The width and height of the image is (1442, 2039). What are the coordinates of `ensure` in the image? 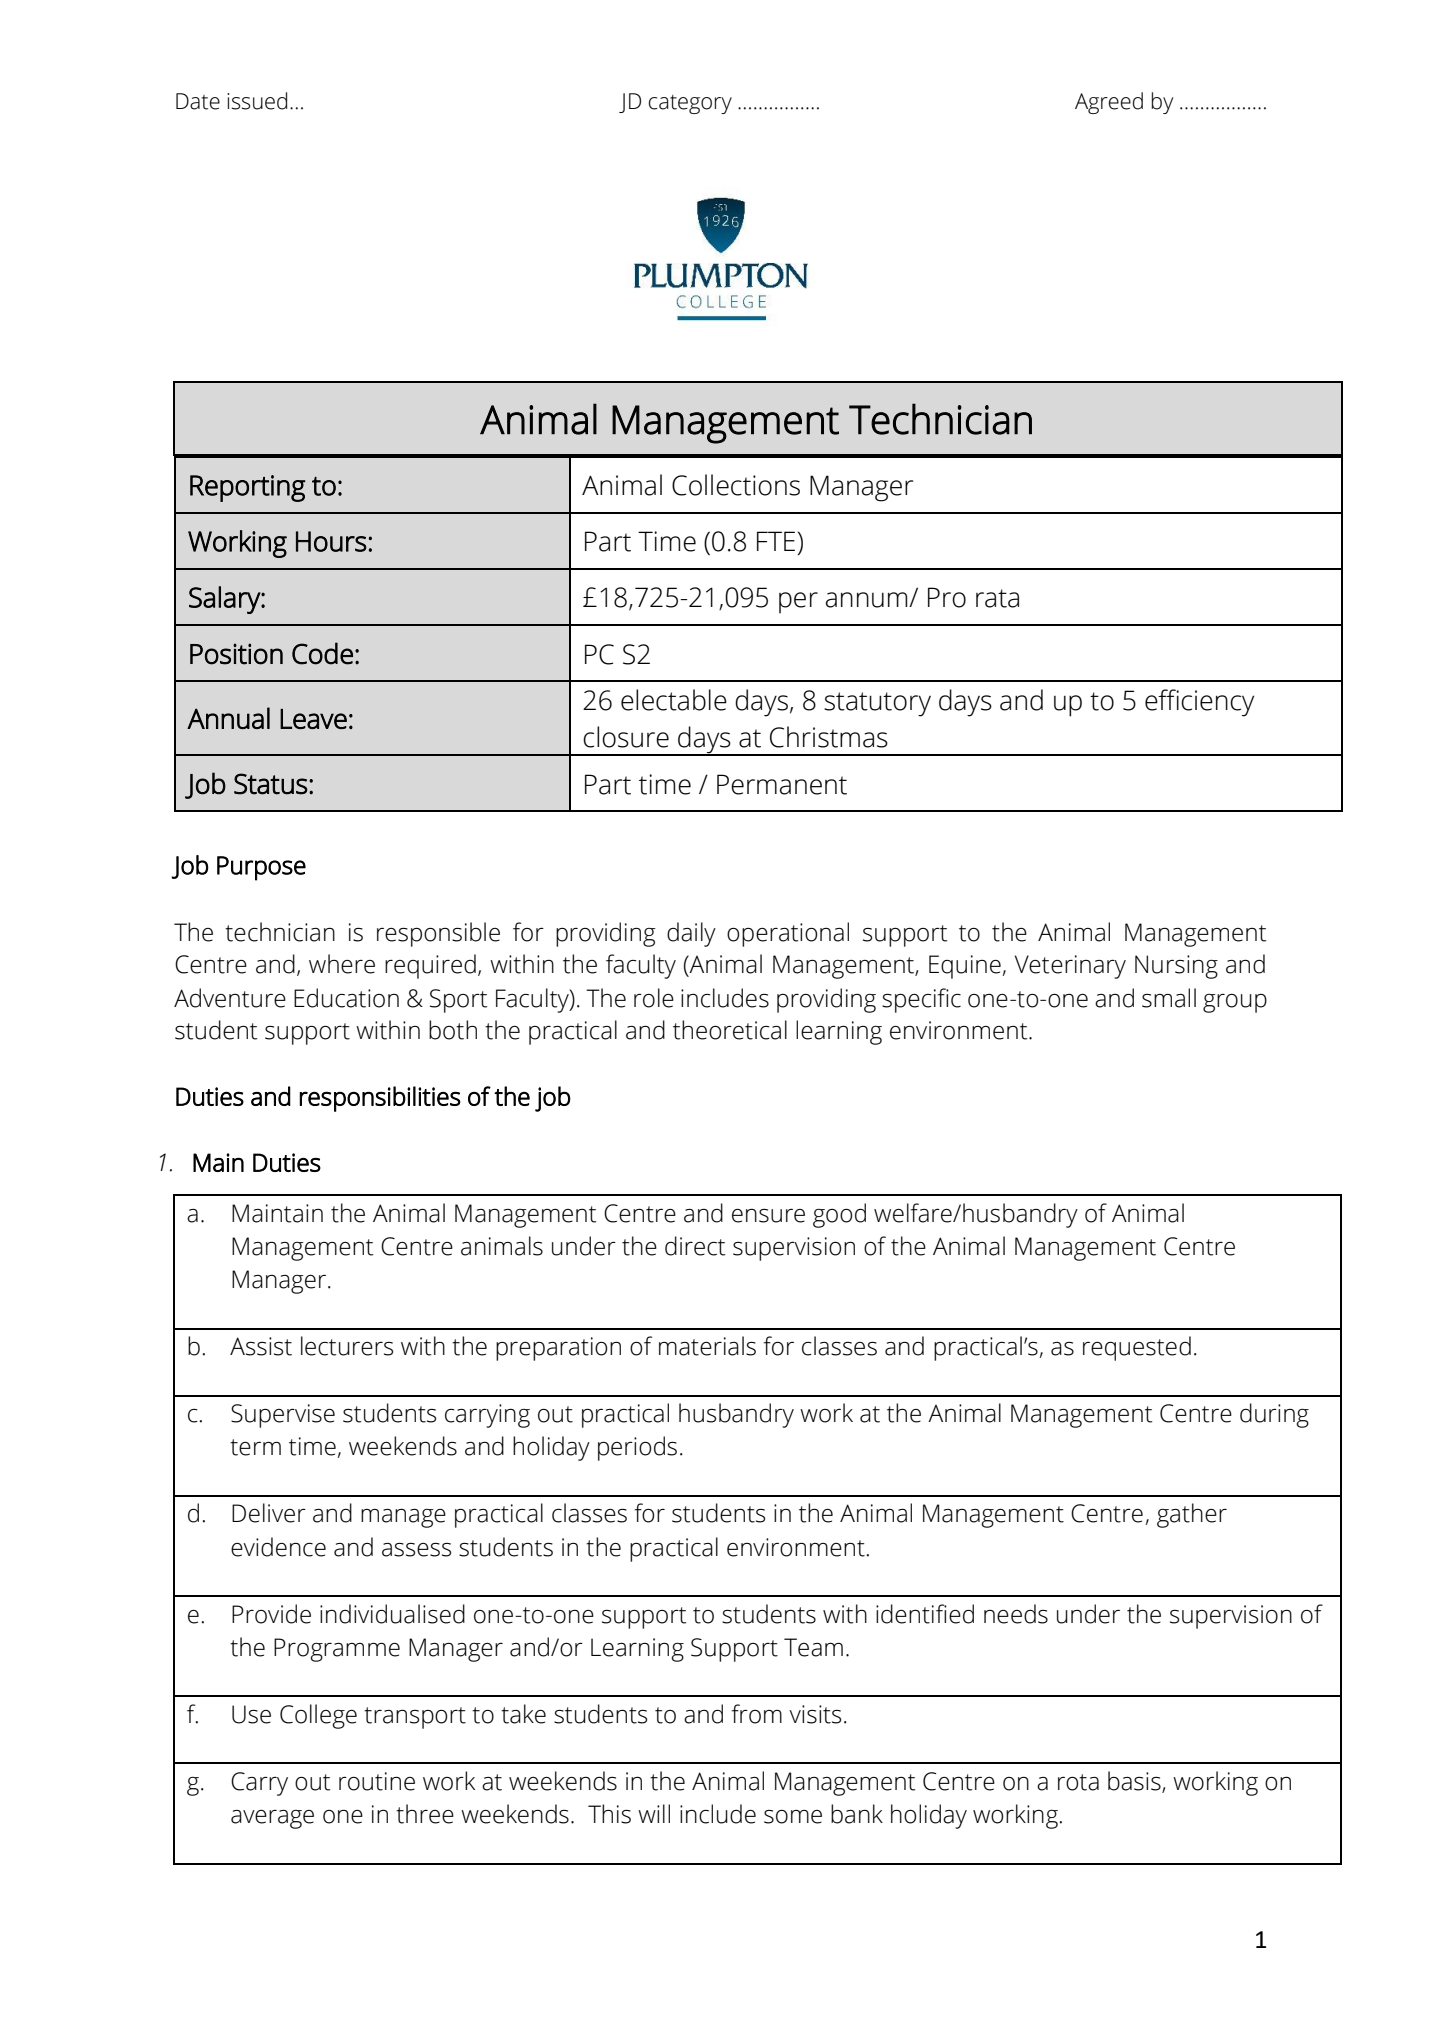 It's located at (768, 1216).
